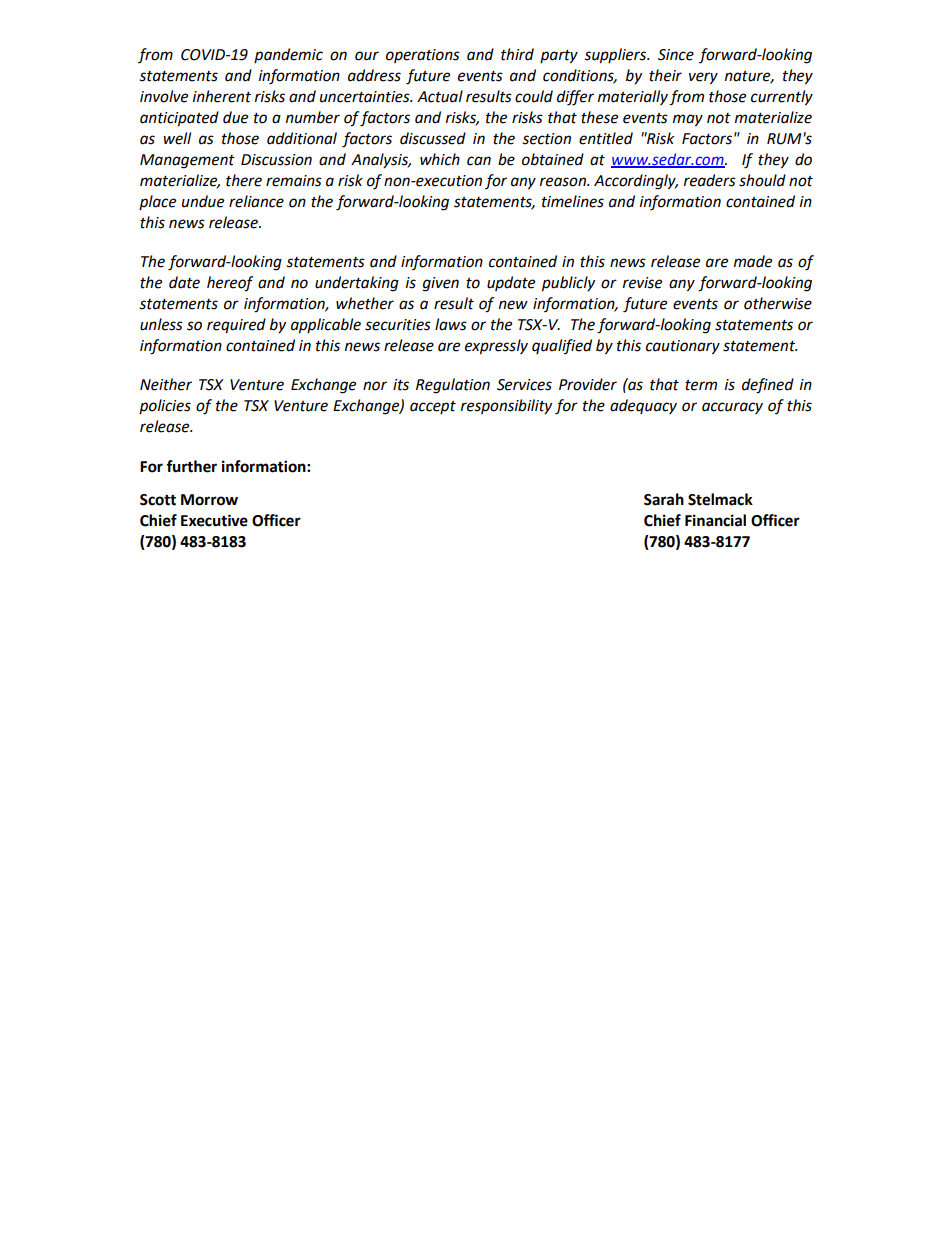  I want to click on given, so click(441, 284).
